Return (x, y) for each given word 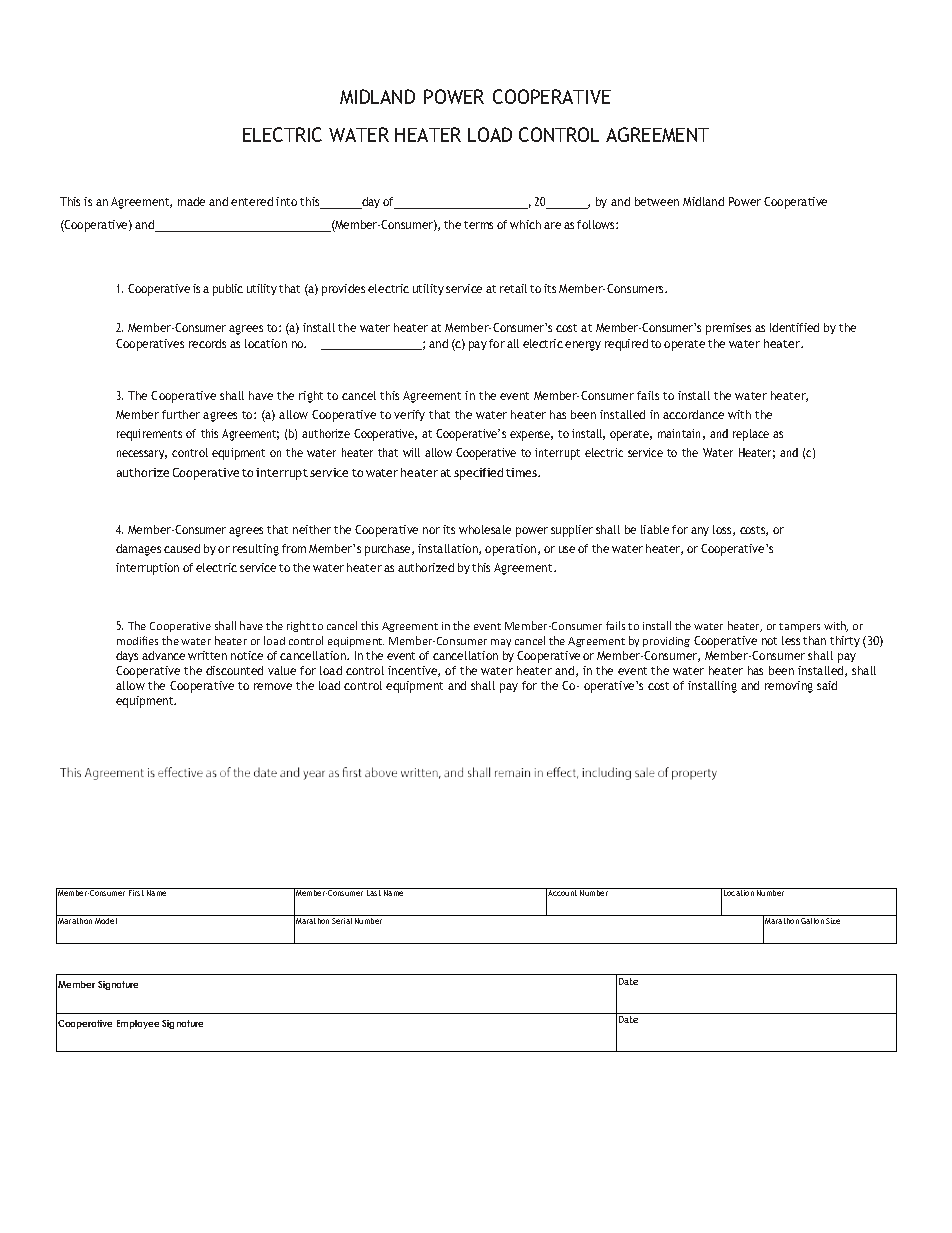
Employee (138, 1024)
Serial (342, 921)
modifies (137, 640)
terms (478, 225)
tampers (799, 627)
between (657, 201)
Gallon (812, 921)
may (501, 643)
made (191, 201)
